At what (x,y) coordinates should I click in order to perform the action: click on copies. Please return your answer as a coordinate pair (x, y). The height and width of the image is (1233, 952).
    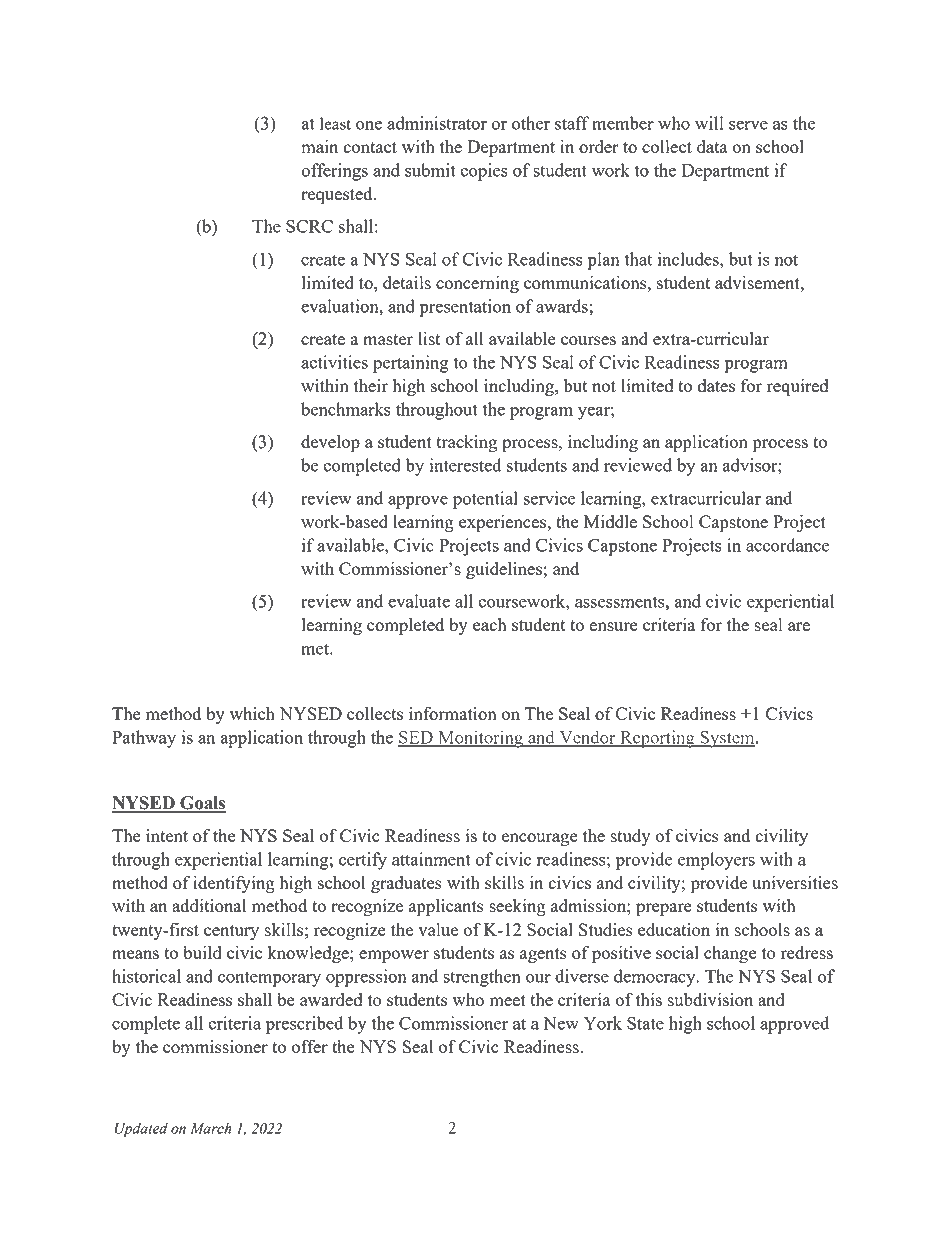
    Looking at the image, I should click on (484, 172).
